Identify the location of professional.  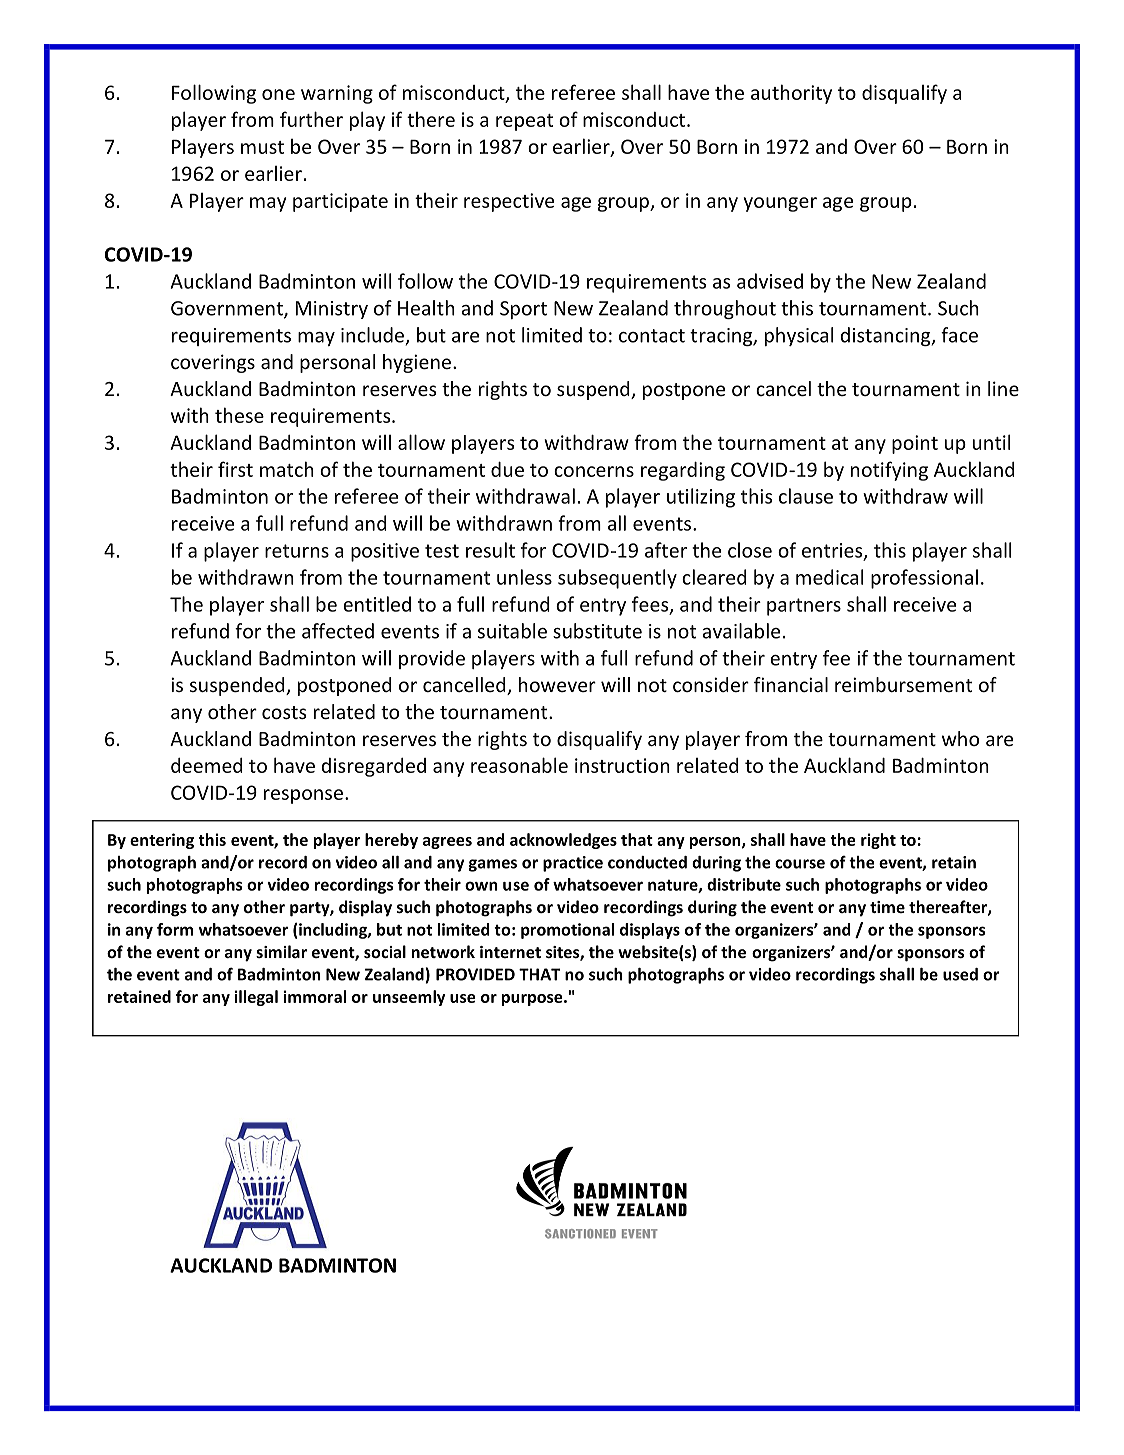
(924, 579).
